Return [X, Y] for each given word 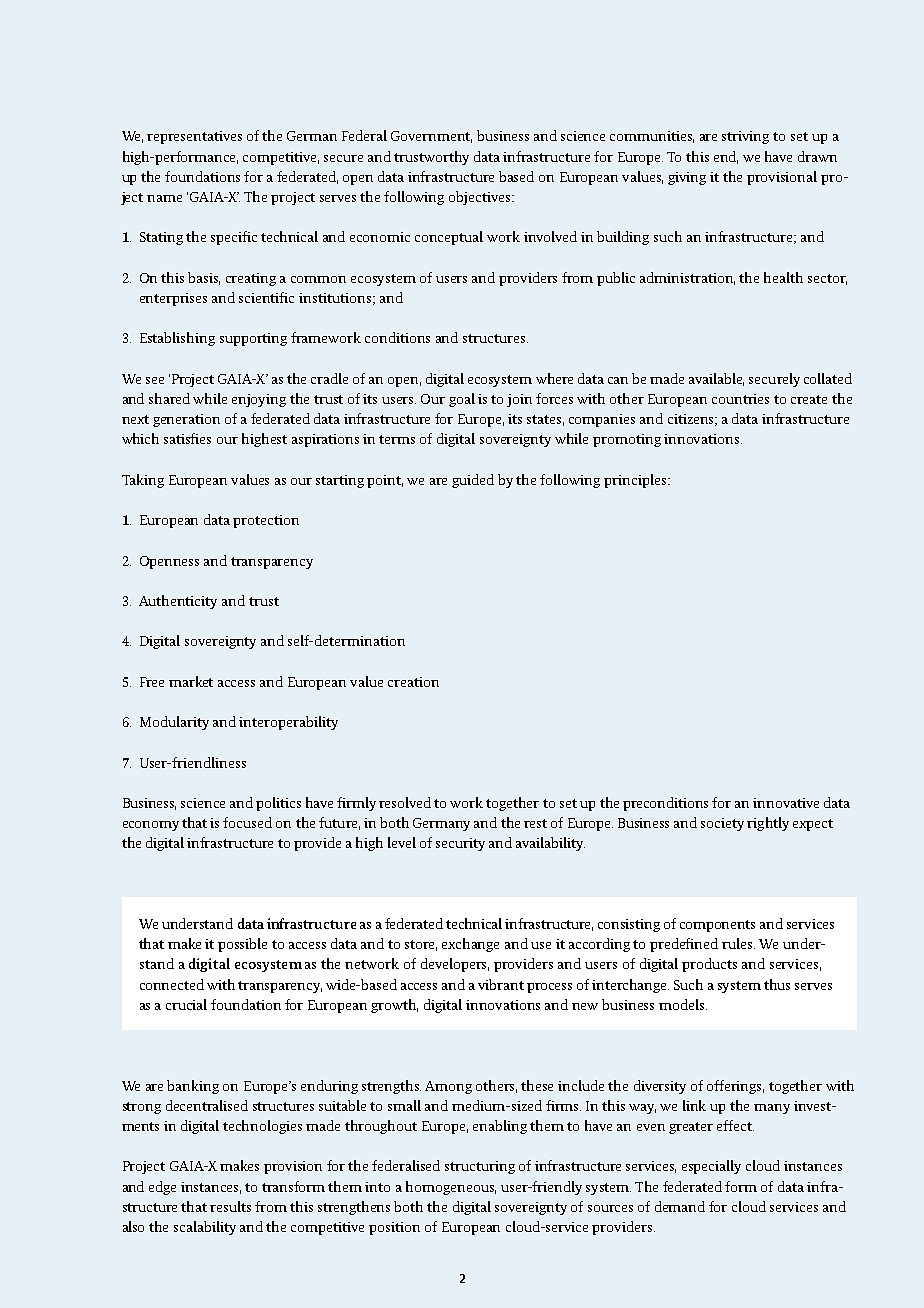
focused [247, 822]
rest [535, 823]
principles [636, 481]
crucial [186, 1004]
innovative [786, 803]
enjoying [259, 400]
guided [473, 481]
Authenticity [178, 602]
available [716, 379]
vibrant [501, 984]
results [230, 1206]
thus [777, 984]
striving [745, 137]
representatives [194, 137]
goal [462, 400]
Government [431, 137]
